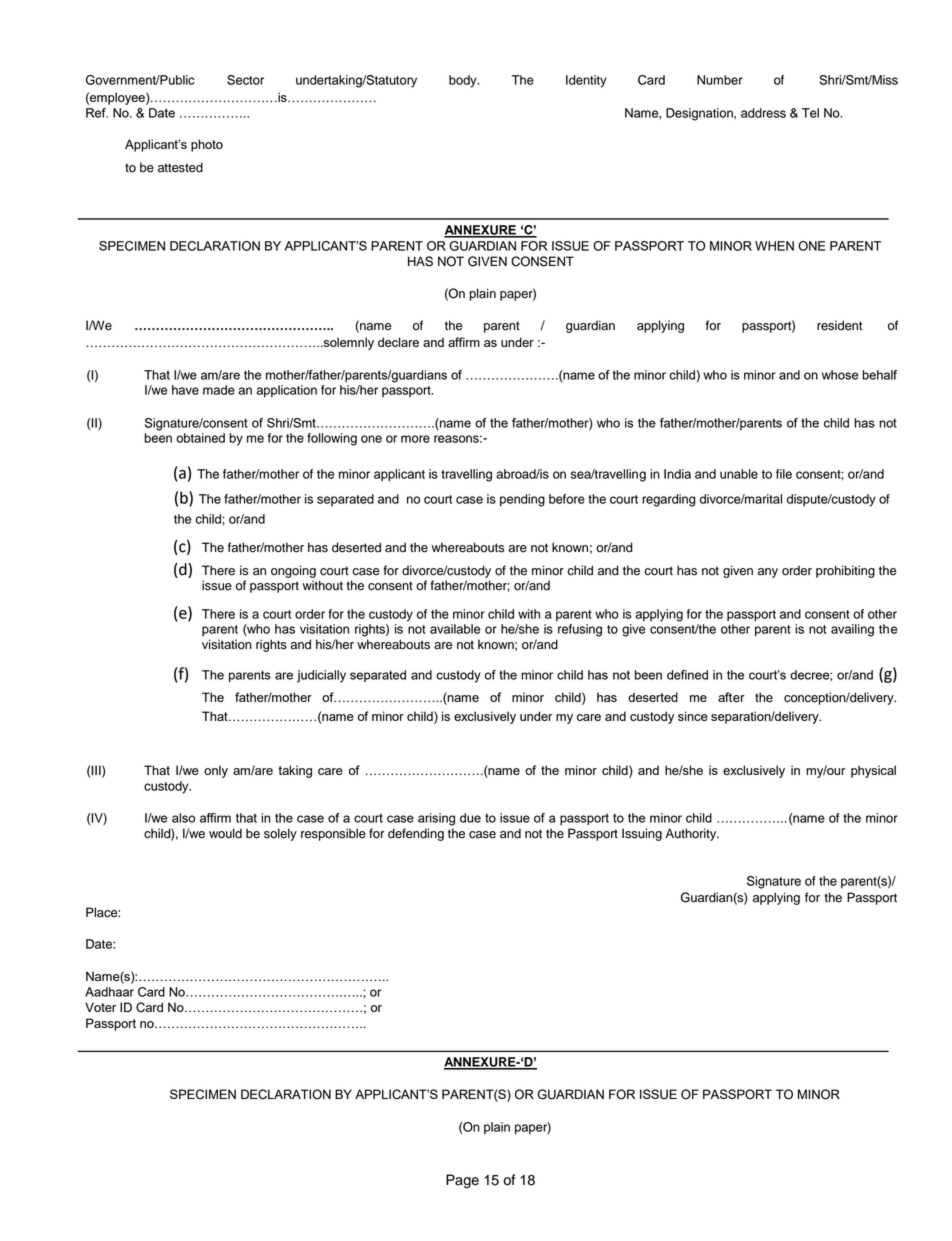 This document has height=1241, width=952. I want to click on Authority, so click(692, 834).
